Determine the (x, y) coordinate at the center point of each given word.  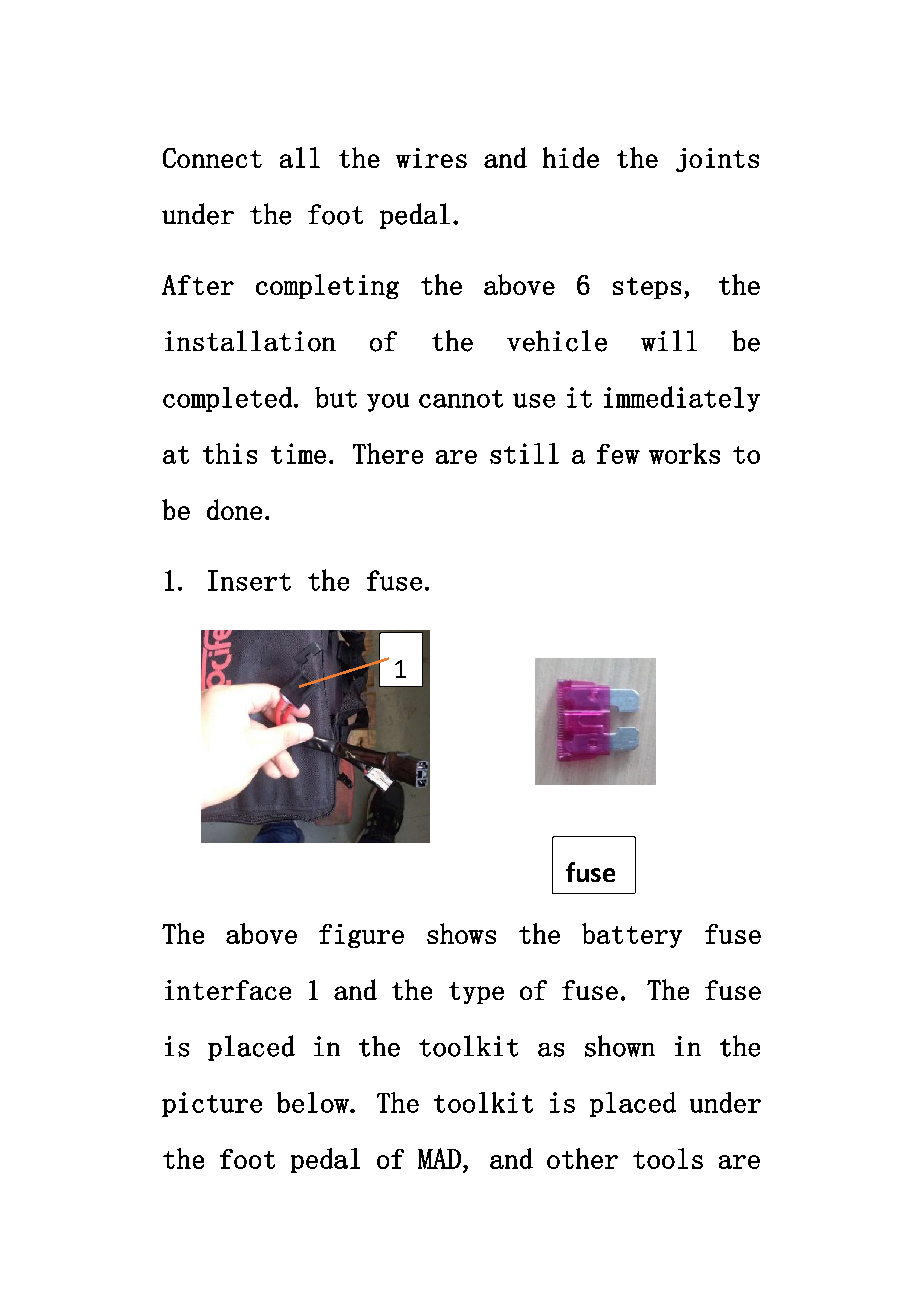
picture (212, 1104)
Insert (249, 580)
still (524, 453)
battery (632, 935)
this (230, 453)
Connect (212, 158)
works (684, 453)
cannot (461, 399)
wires (431, 158)
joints (717, 160)
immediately (682, 399)
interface (228, 990)
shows (461, 933)
